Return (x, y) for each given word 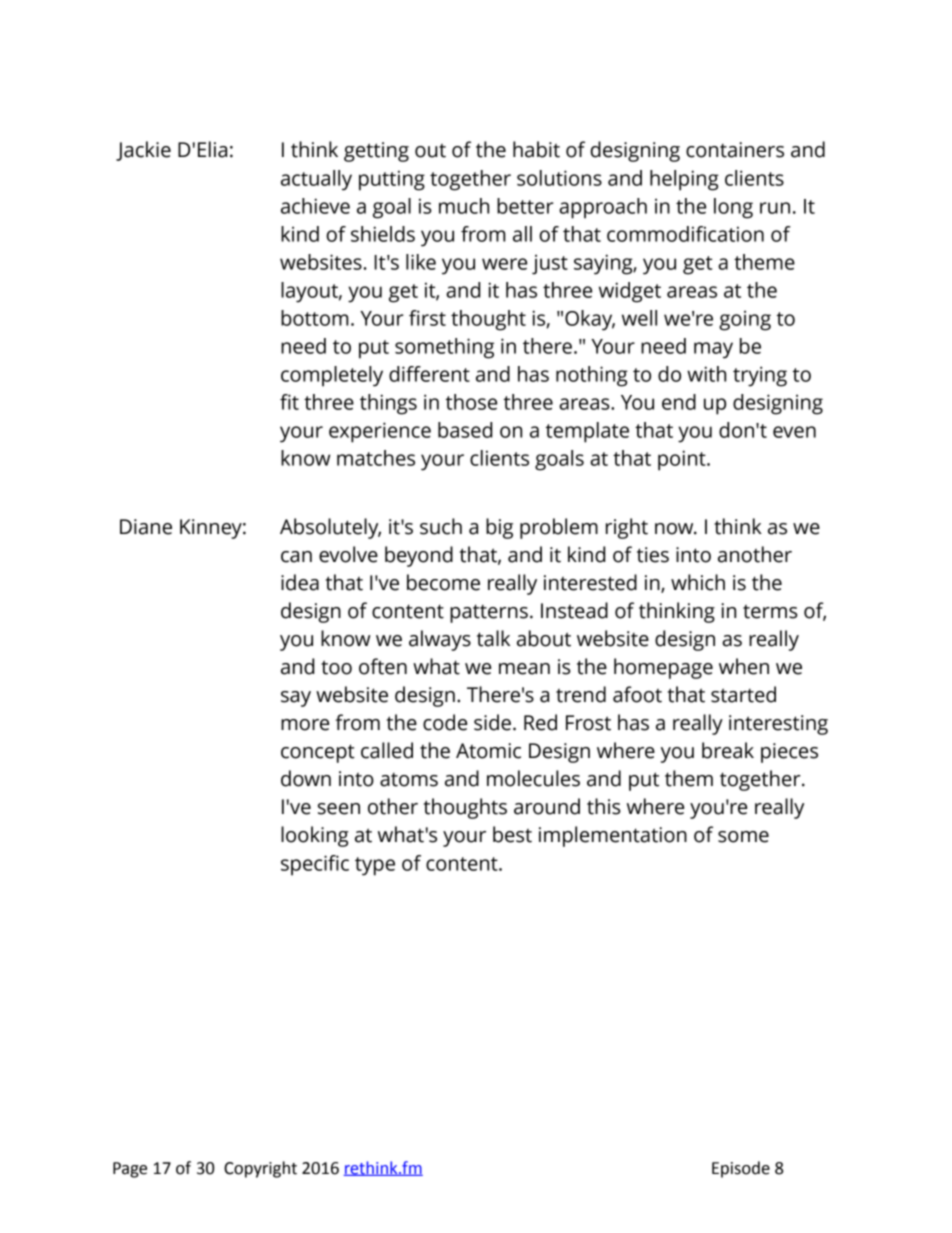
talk (493, 638)
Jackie (143, 151)
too (336, 667)
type (375, 866)
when (744, 666)
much (464, 206)
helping (684, 180)
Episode (741, 1169)
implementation (613, 836)
